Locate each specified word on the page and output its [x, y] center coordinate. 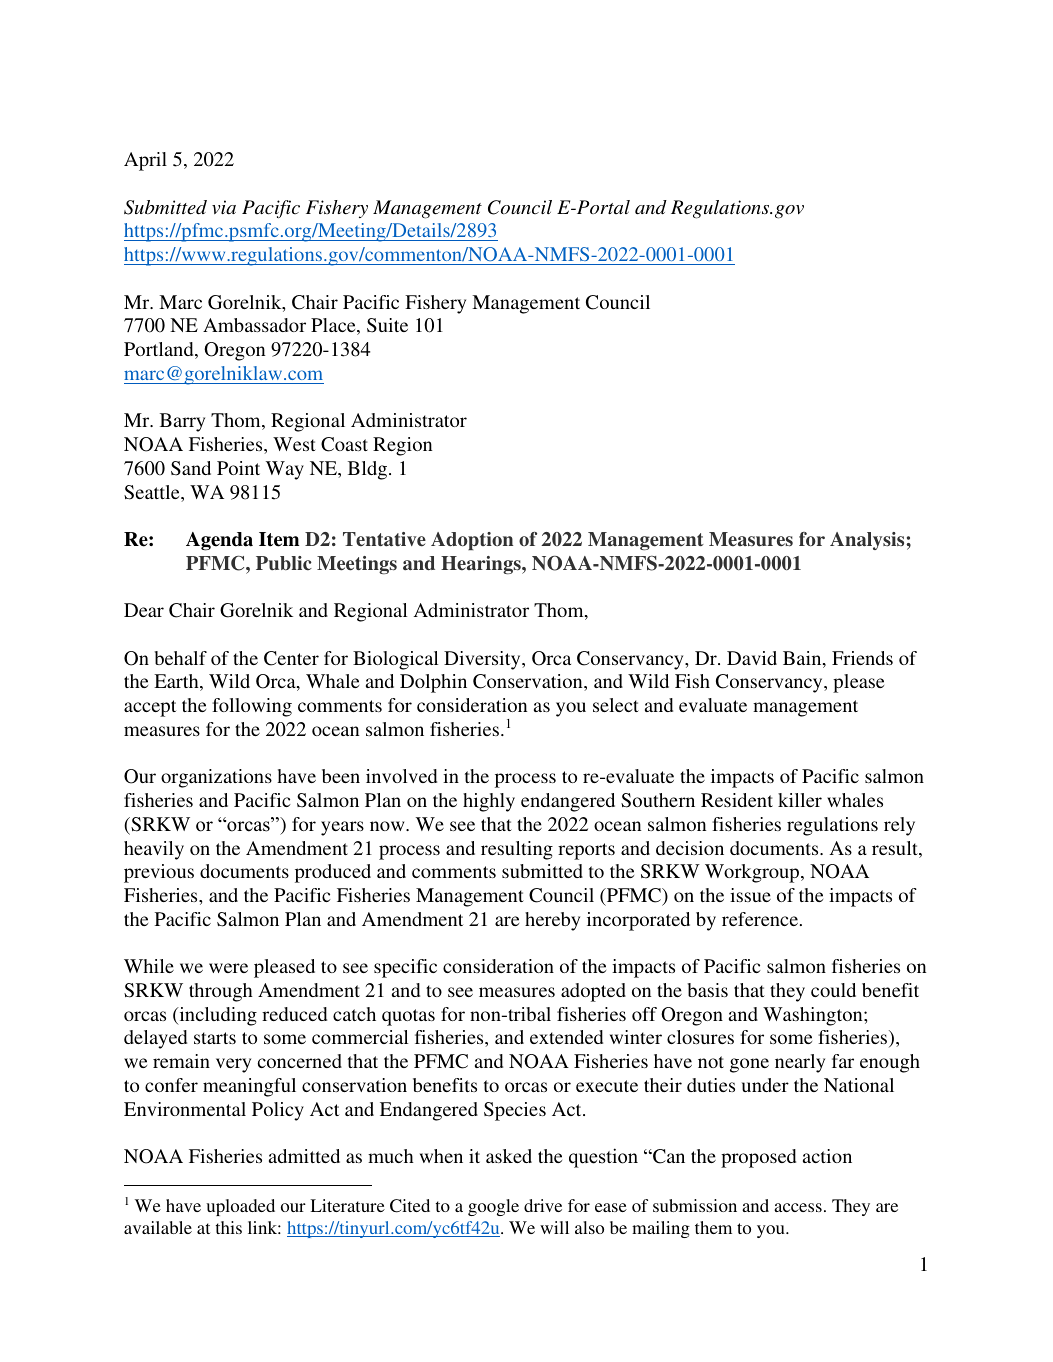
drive [543, 1205]
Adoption [472, 541]
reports [586, 851]
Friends [862, 658]
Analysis [867, 541]
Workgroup [753, 873]
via [224, 207]
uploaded [240, 1207]
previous [159, 873]
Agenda [219, 541]
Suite [387, 325]
